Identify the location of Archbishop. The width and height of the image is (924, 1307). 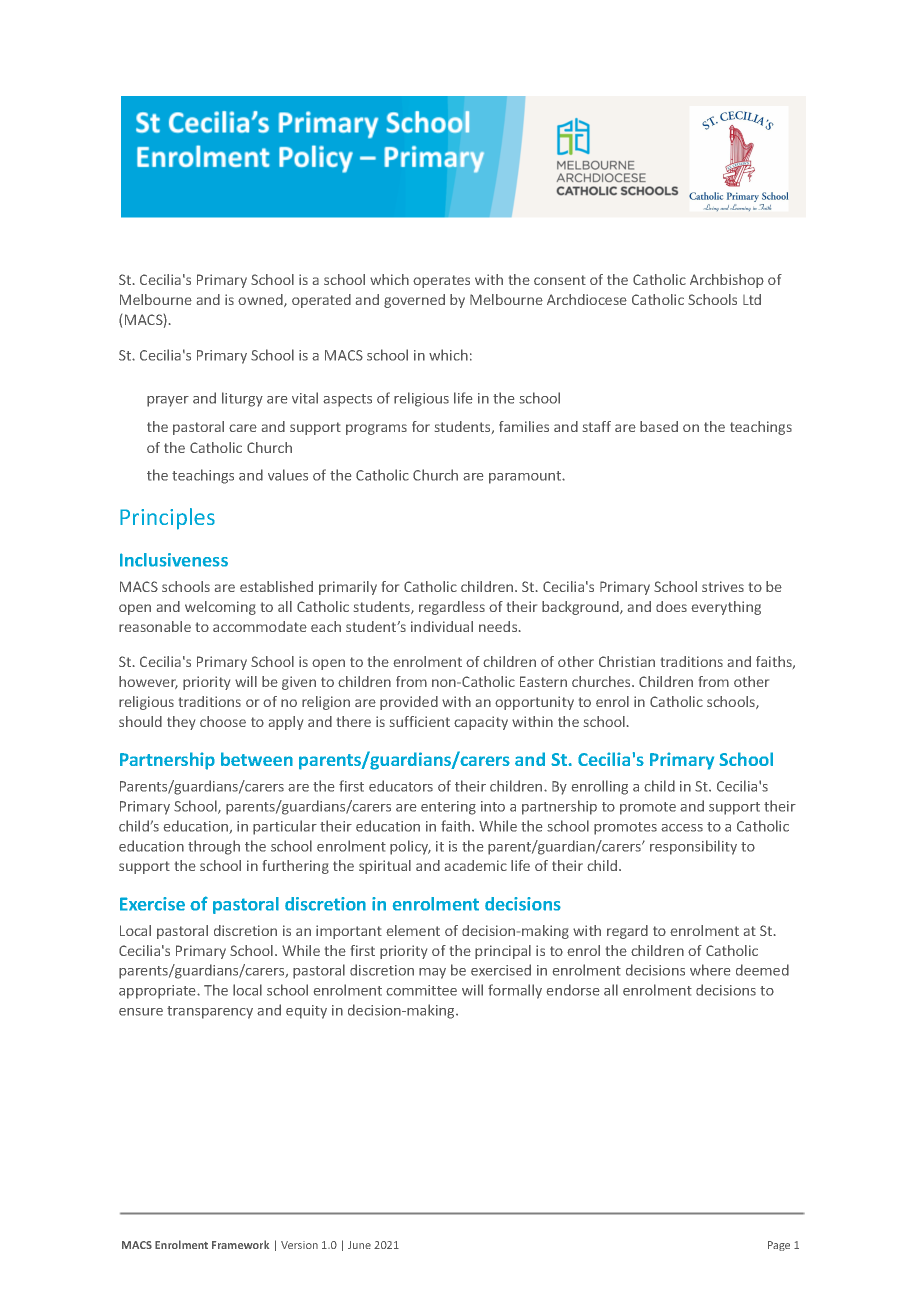
(727, 281).
